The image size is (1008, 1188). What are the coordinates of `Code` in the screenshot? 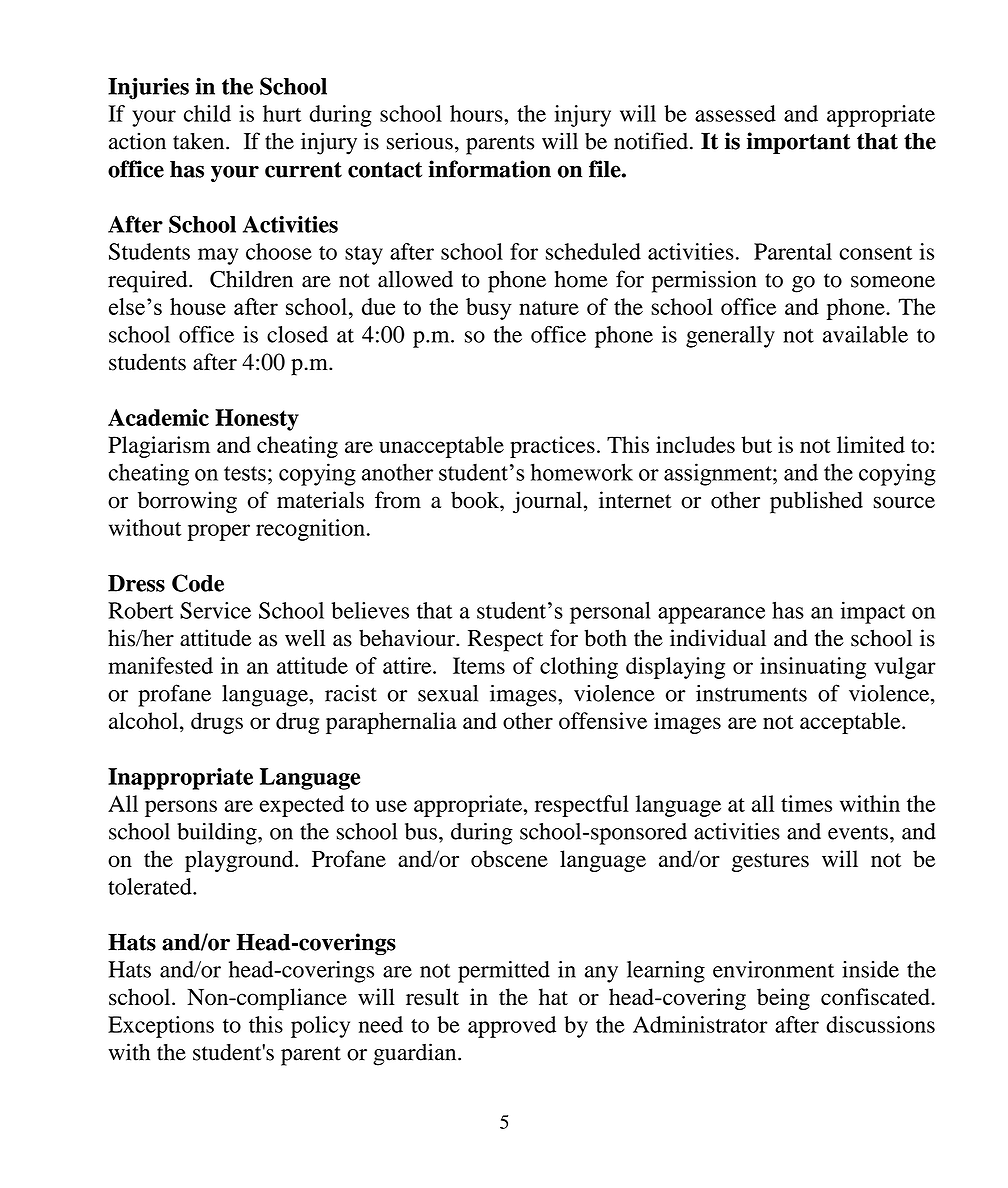 It's located at (198, 583).
